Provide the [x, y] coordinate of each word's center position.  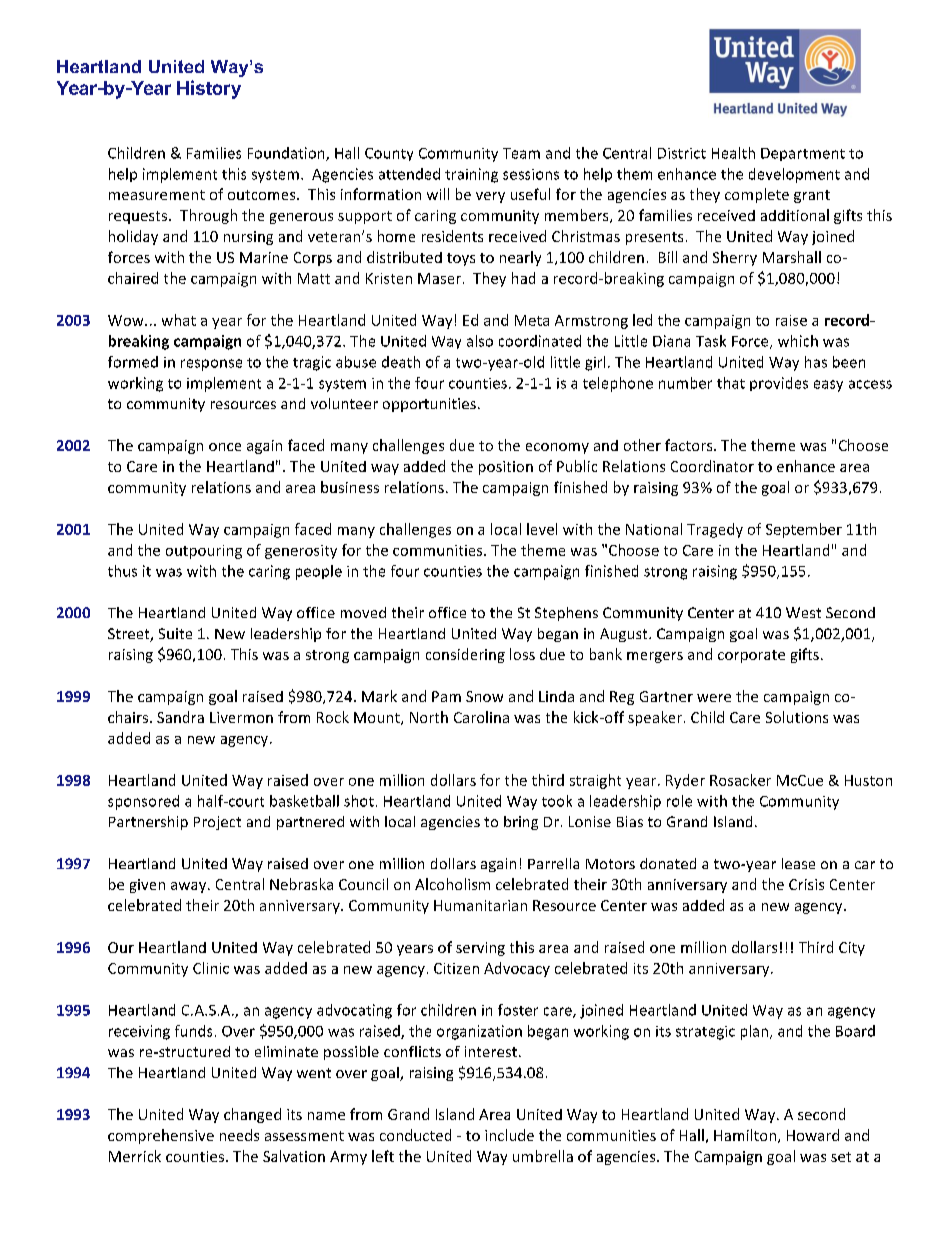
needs [239, 1135]
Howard [813, 1135]
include [509, 1135]
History [209, 89]
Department [803, 154]
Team [521, 153]
